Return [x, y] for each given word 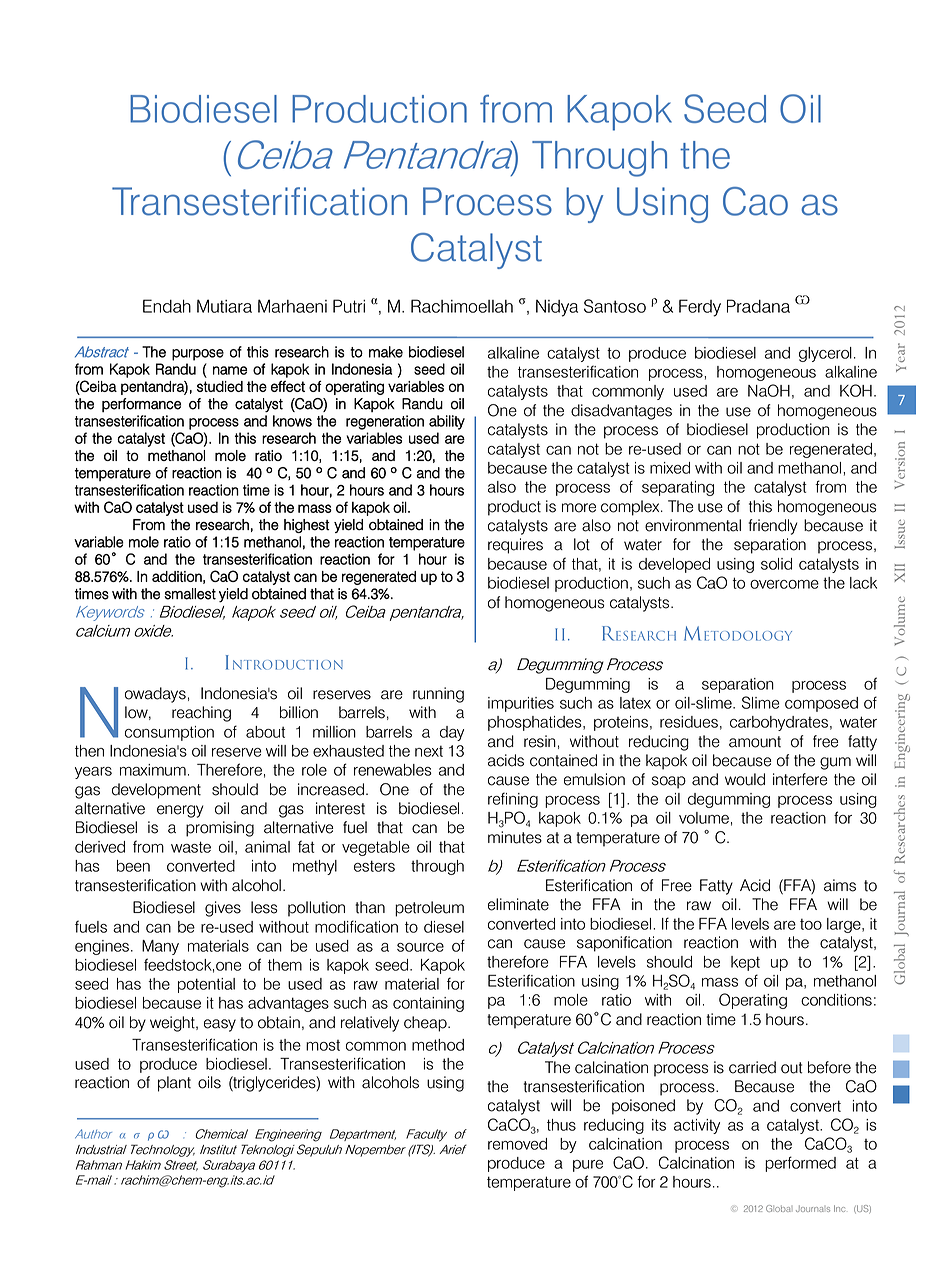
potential [206, 985]
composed [821, 704]
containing [428, 1004]
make [386, 352]
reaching [201, 714]
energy [180, 811]
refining [513, 800]
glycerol [825, 354]
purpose [198, 355]
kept [745, 963]
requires [515, 546]
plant [174, 1084]
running [438, 695]
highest [307, 526]
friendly [772, 527]
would [745, 779]
